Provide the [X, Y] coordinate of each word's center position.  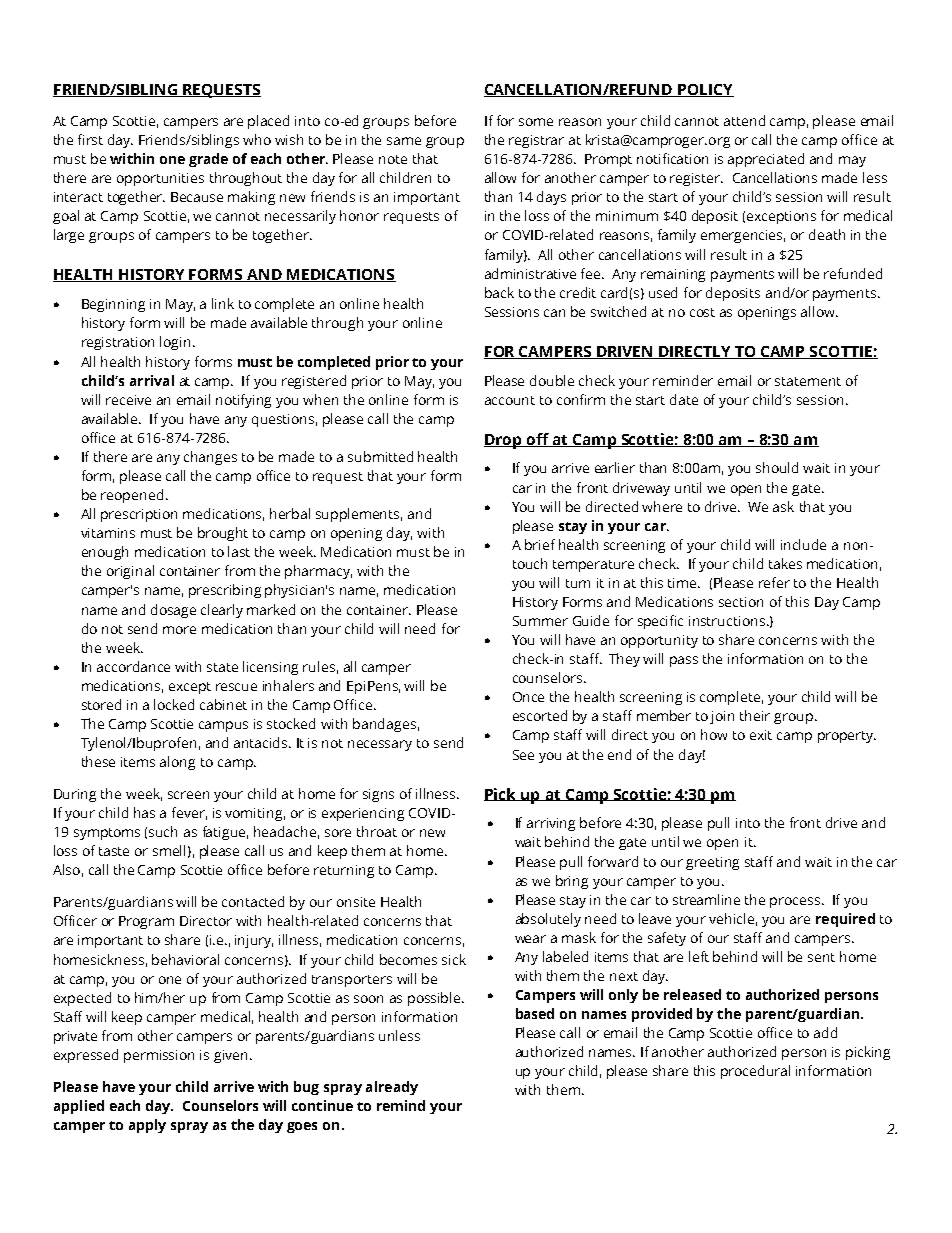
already [392, 1088]
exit [761, 735]
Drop [504, 441]
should [777, 467]
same [404, 141]
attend [744, 120]
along [177, 763]
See [523, 755]
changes [210, 458]
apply [147, 1126]
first [90, 139]
